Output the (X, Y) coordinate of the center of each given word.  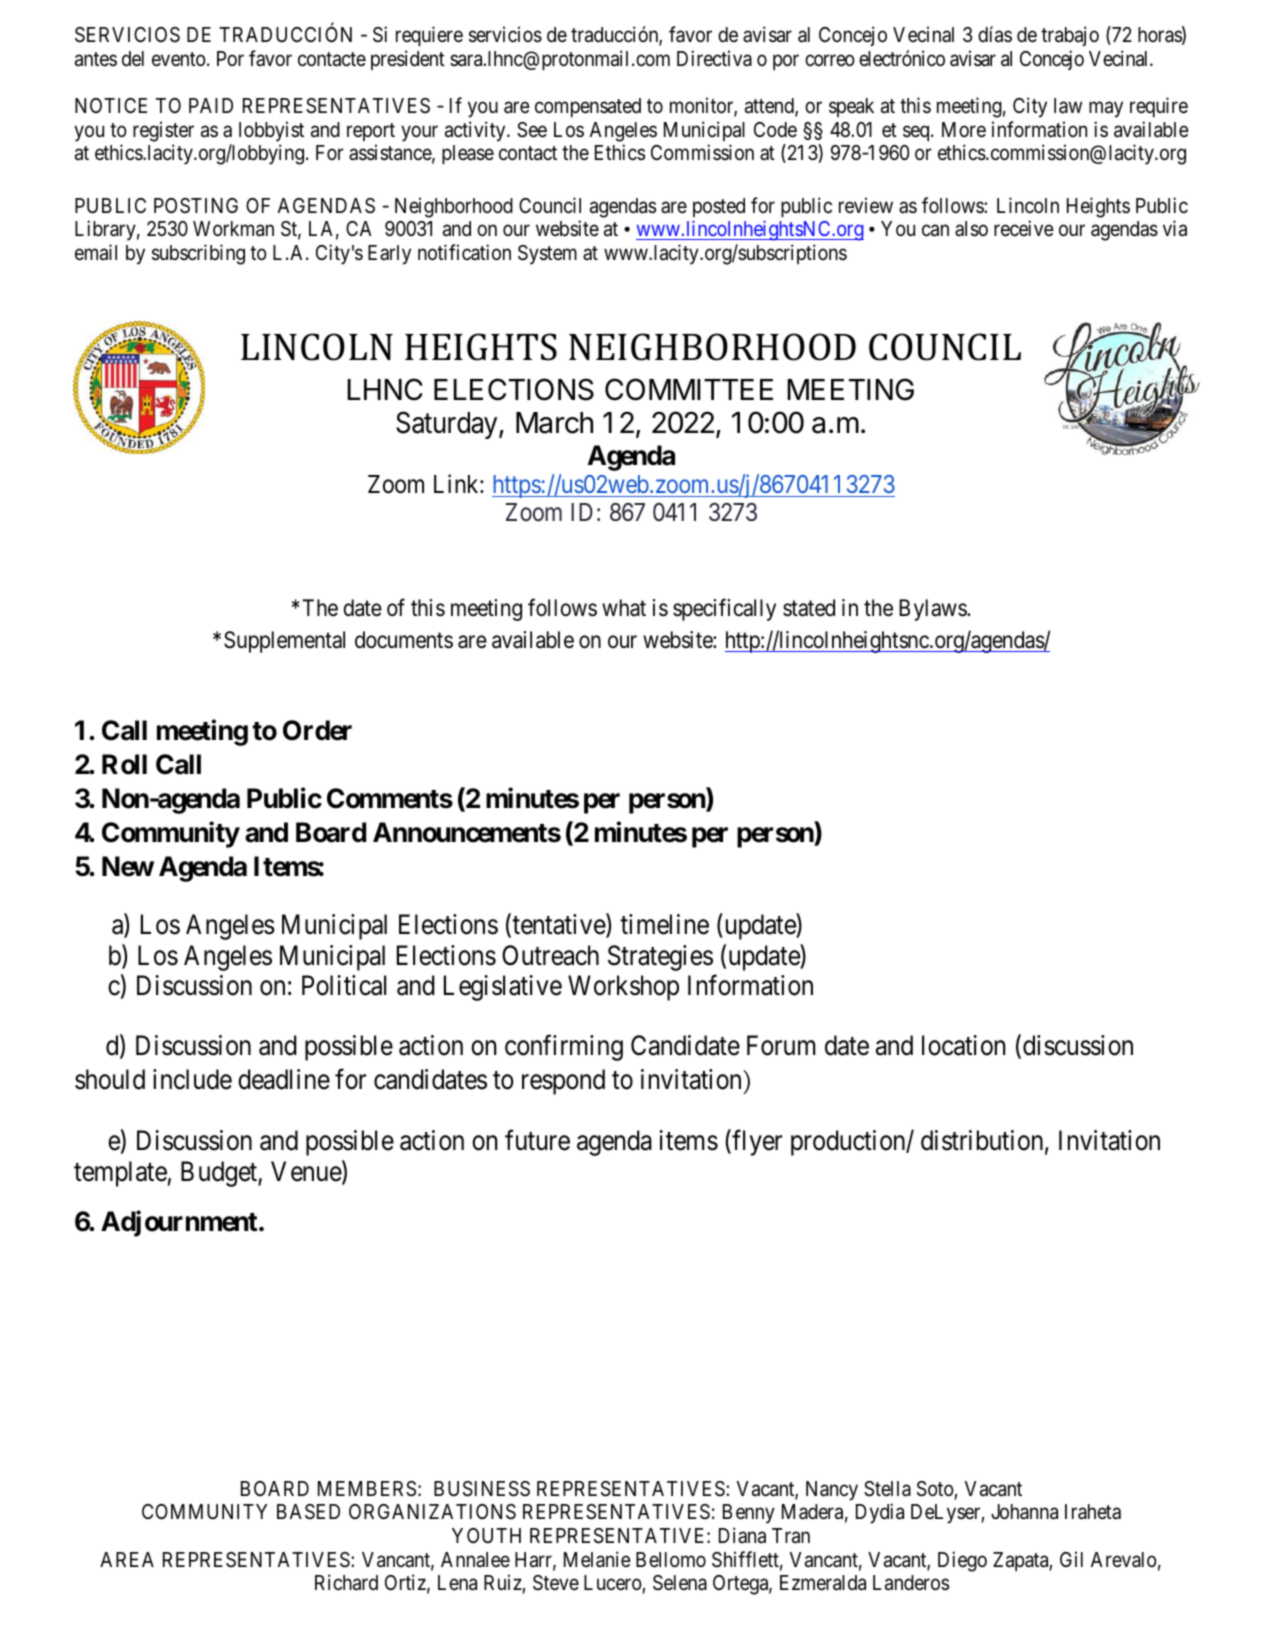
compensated (588, 107)
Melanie (597, 1559)
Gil (1071, 1559)
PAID (211, 105)
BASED (308, 1512)
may (1106, 109)
